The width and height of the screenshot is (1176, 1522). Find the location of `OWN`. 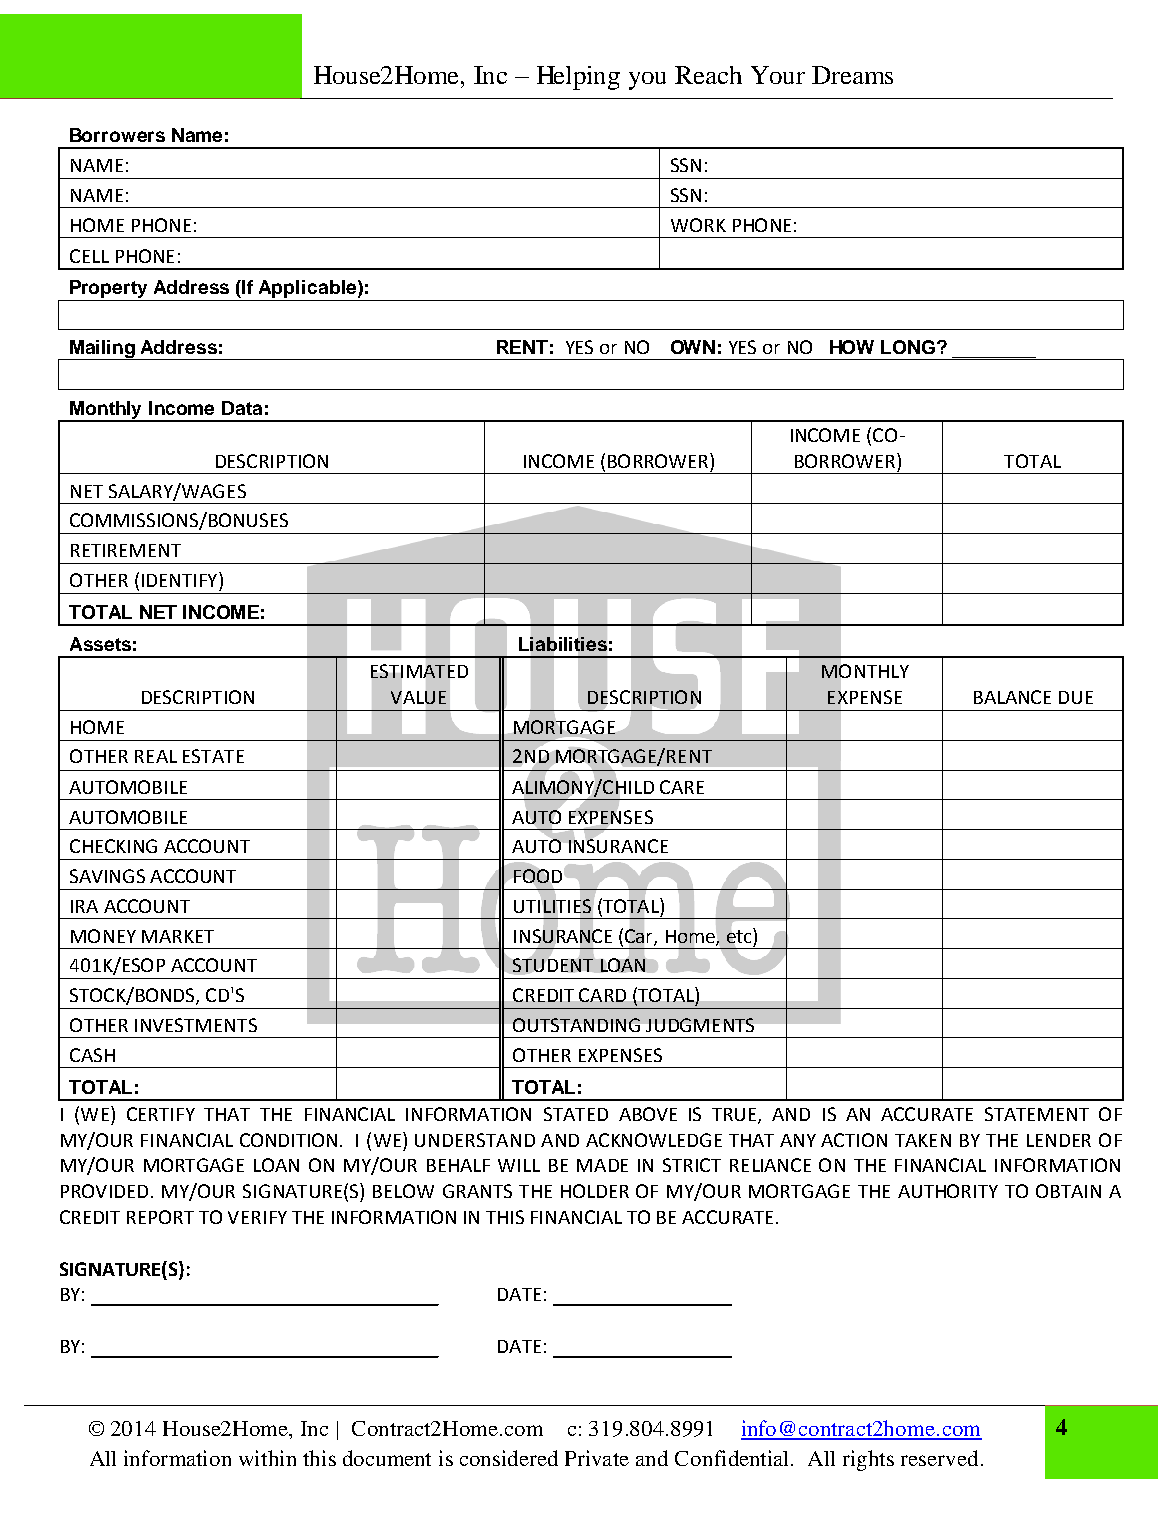

OWN is located at coordinates (693, 347).
